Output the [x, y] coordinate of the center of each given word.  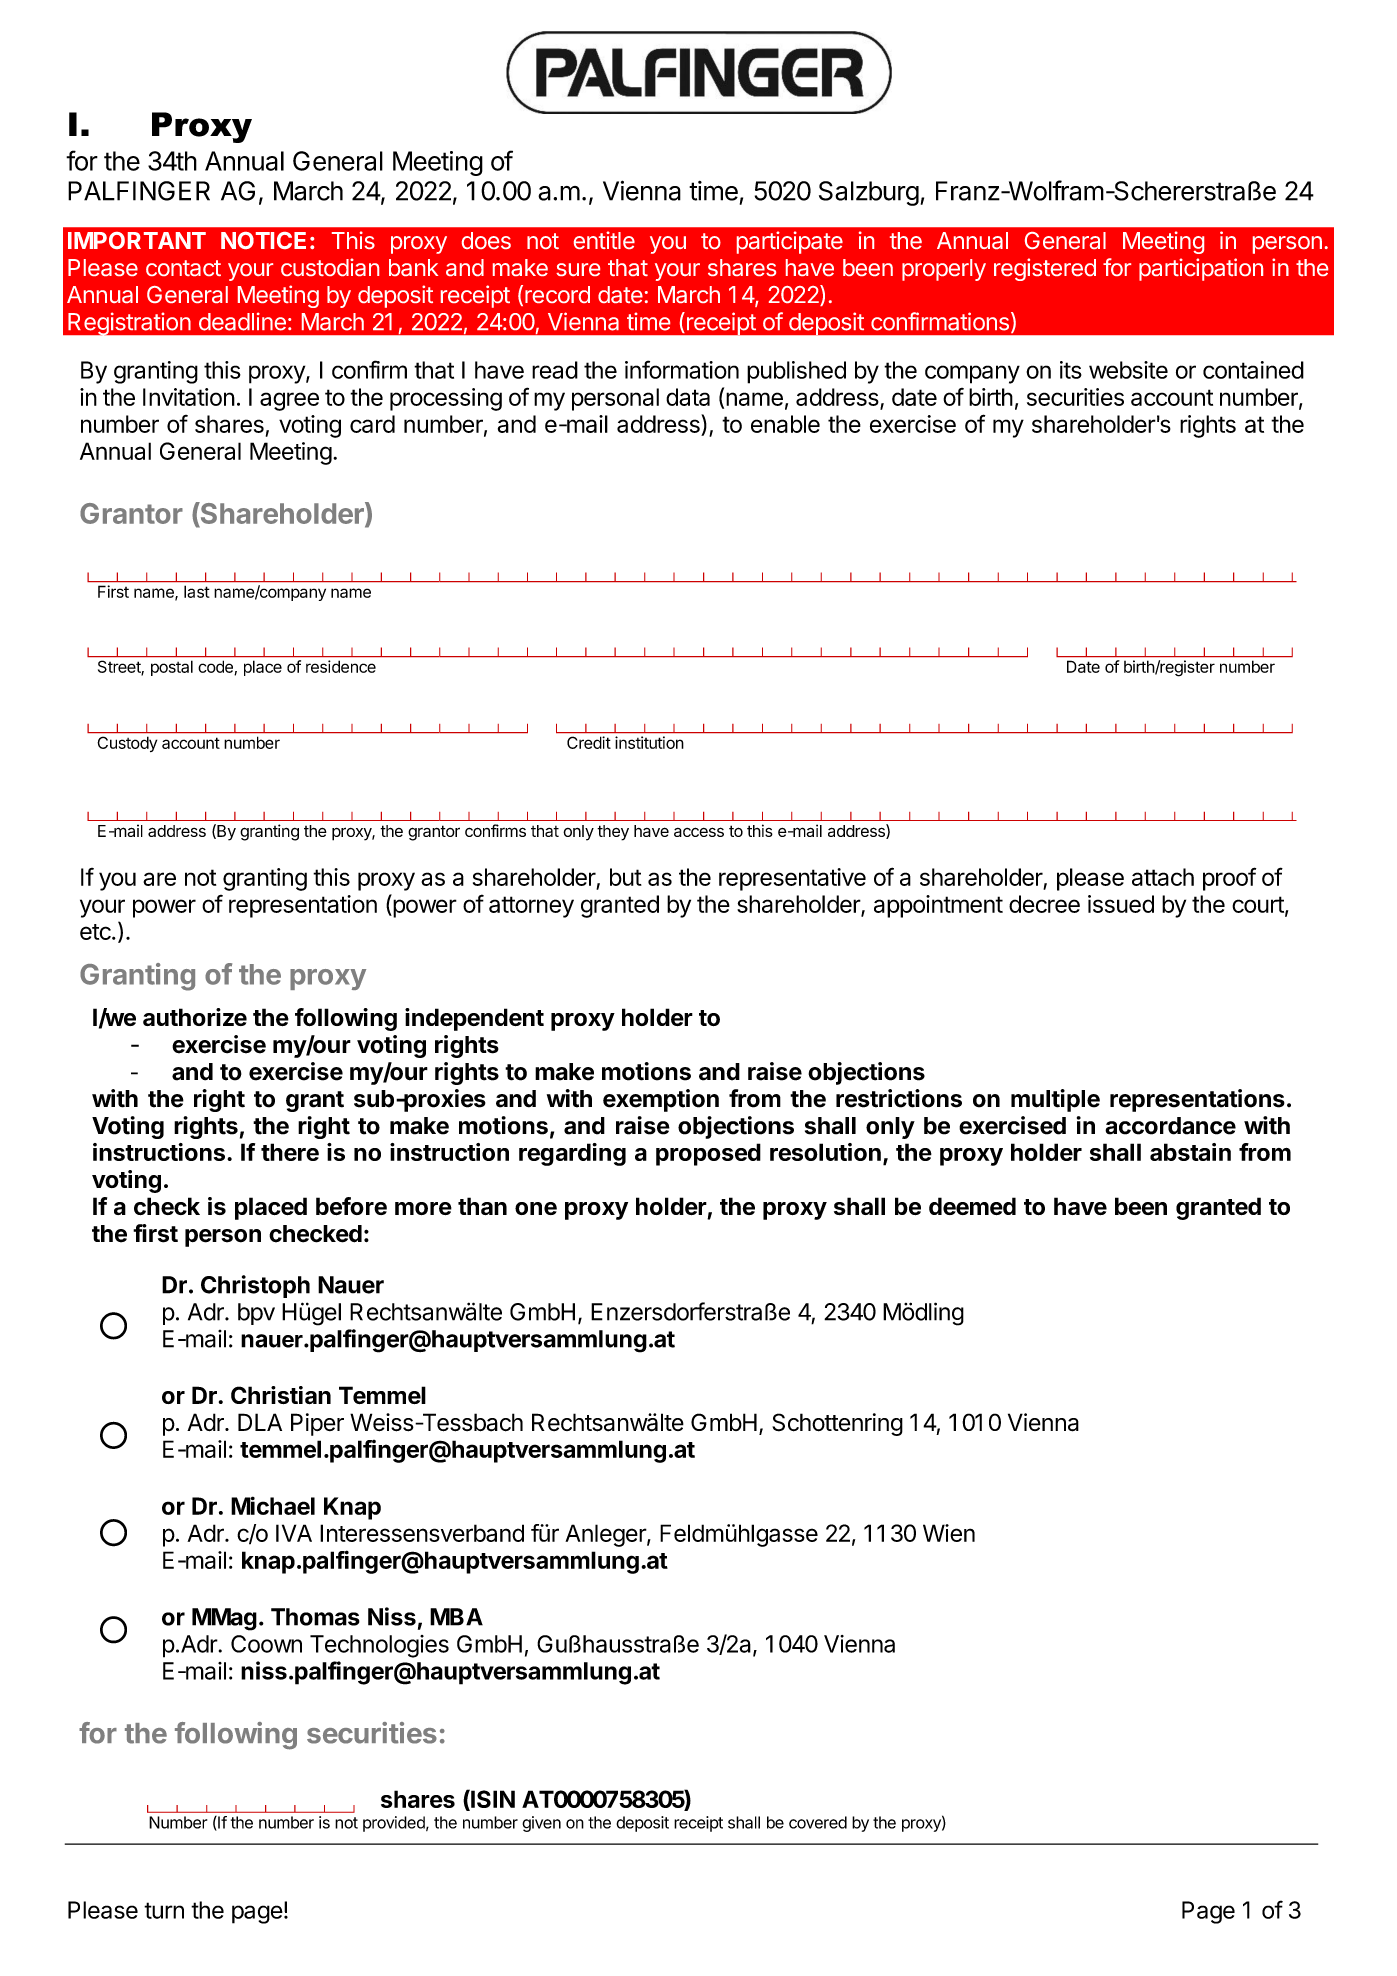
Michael [273, 1505]
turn [164, 1910]
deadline [242, 321]
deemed [972, 1206]
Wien [949, 1533]
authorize [195, 1017]
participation [1201, 269]
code [216, 667]
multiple [1055, 1100]
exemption [661, 1100]
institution [649, 742]
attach [1163, 877]
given [541, 1824]
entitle [604, 240]
